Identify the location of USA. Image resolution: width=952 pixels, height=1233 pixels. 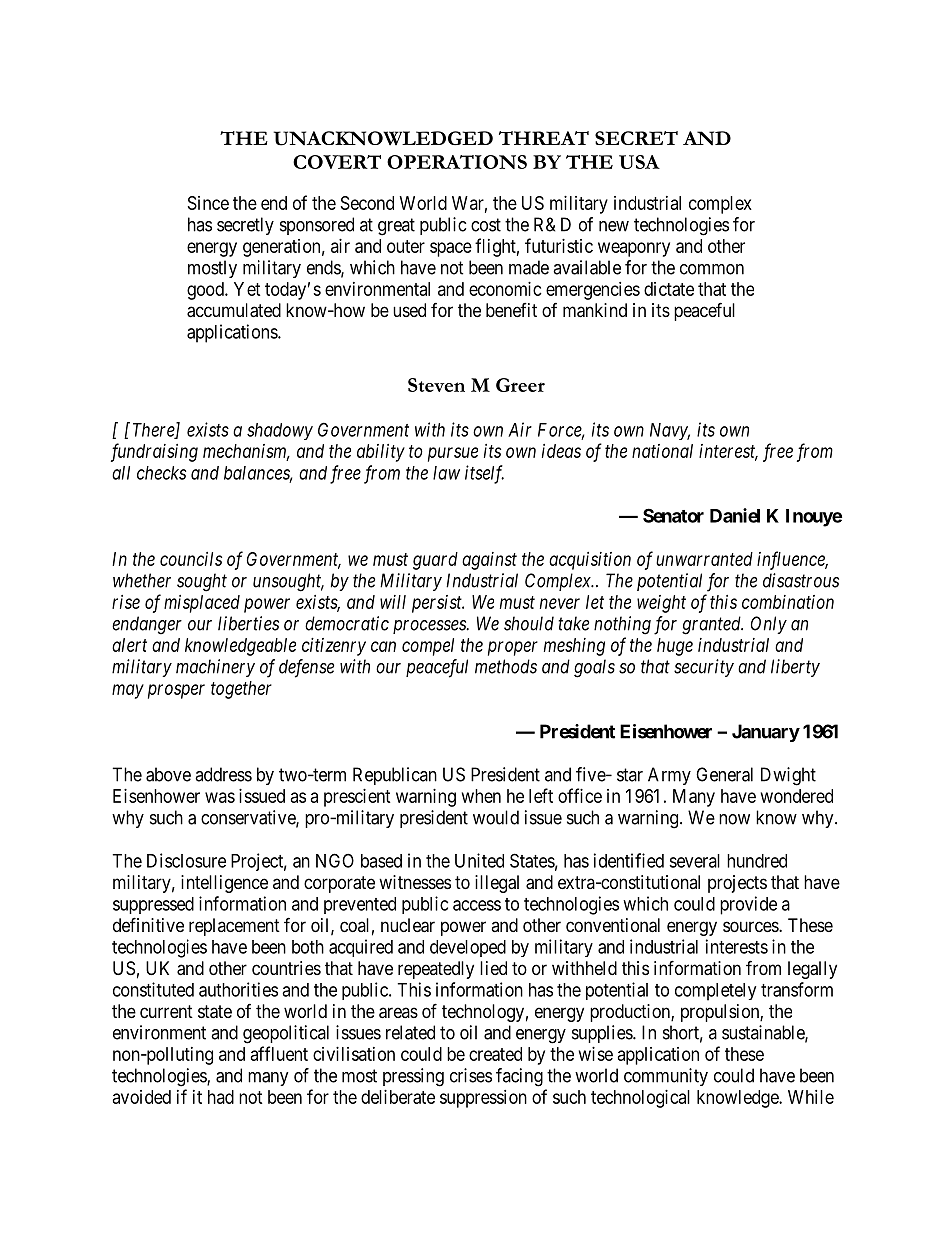
(639, 162).
